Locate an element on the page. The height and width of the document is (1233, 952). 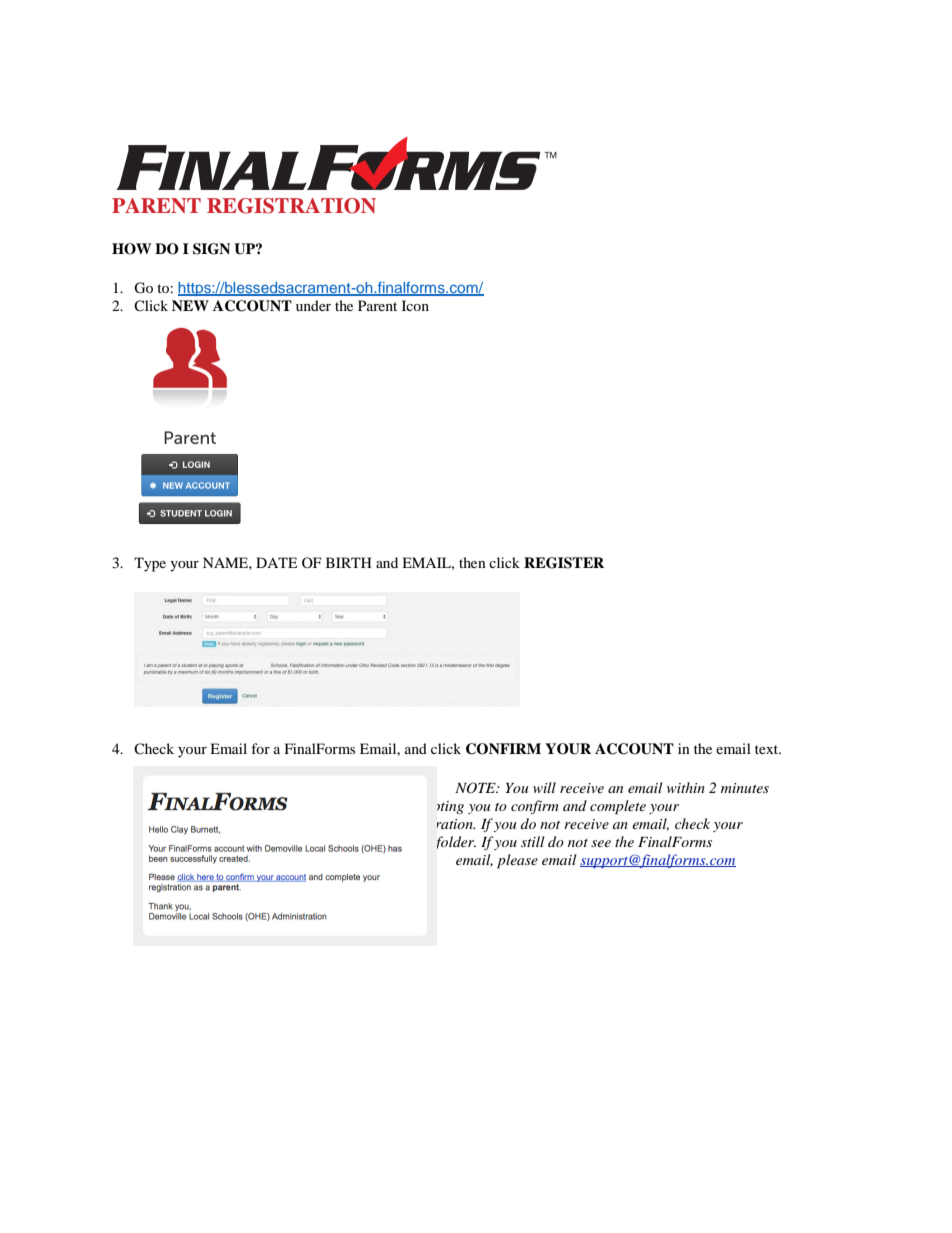
please is located at coordinates (517, 861).
